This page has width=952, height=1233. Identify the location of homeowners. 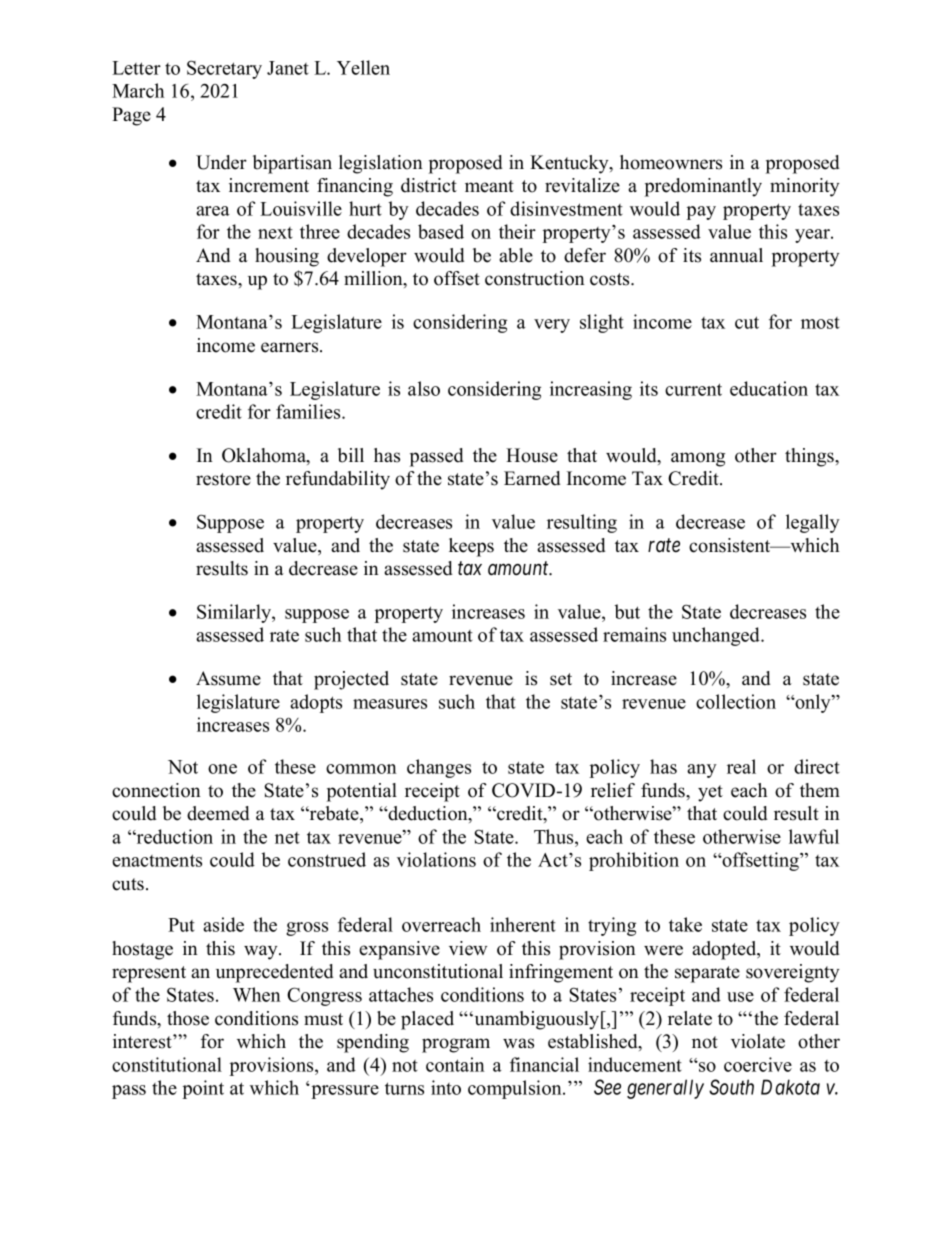
(671, 162).
